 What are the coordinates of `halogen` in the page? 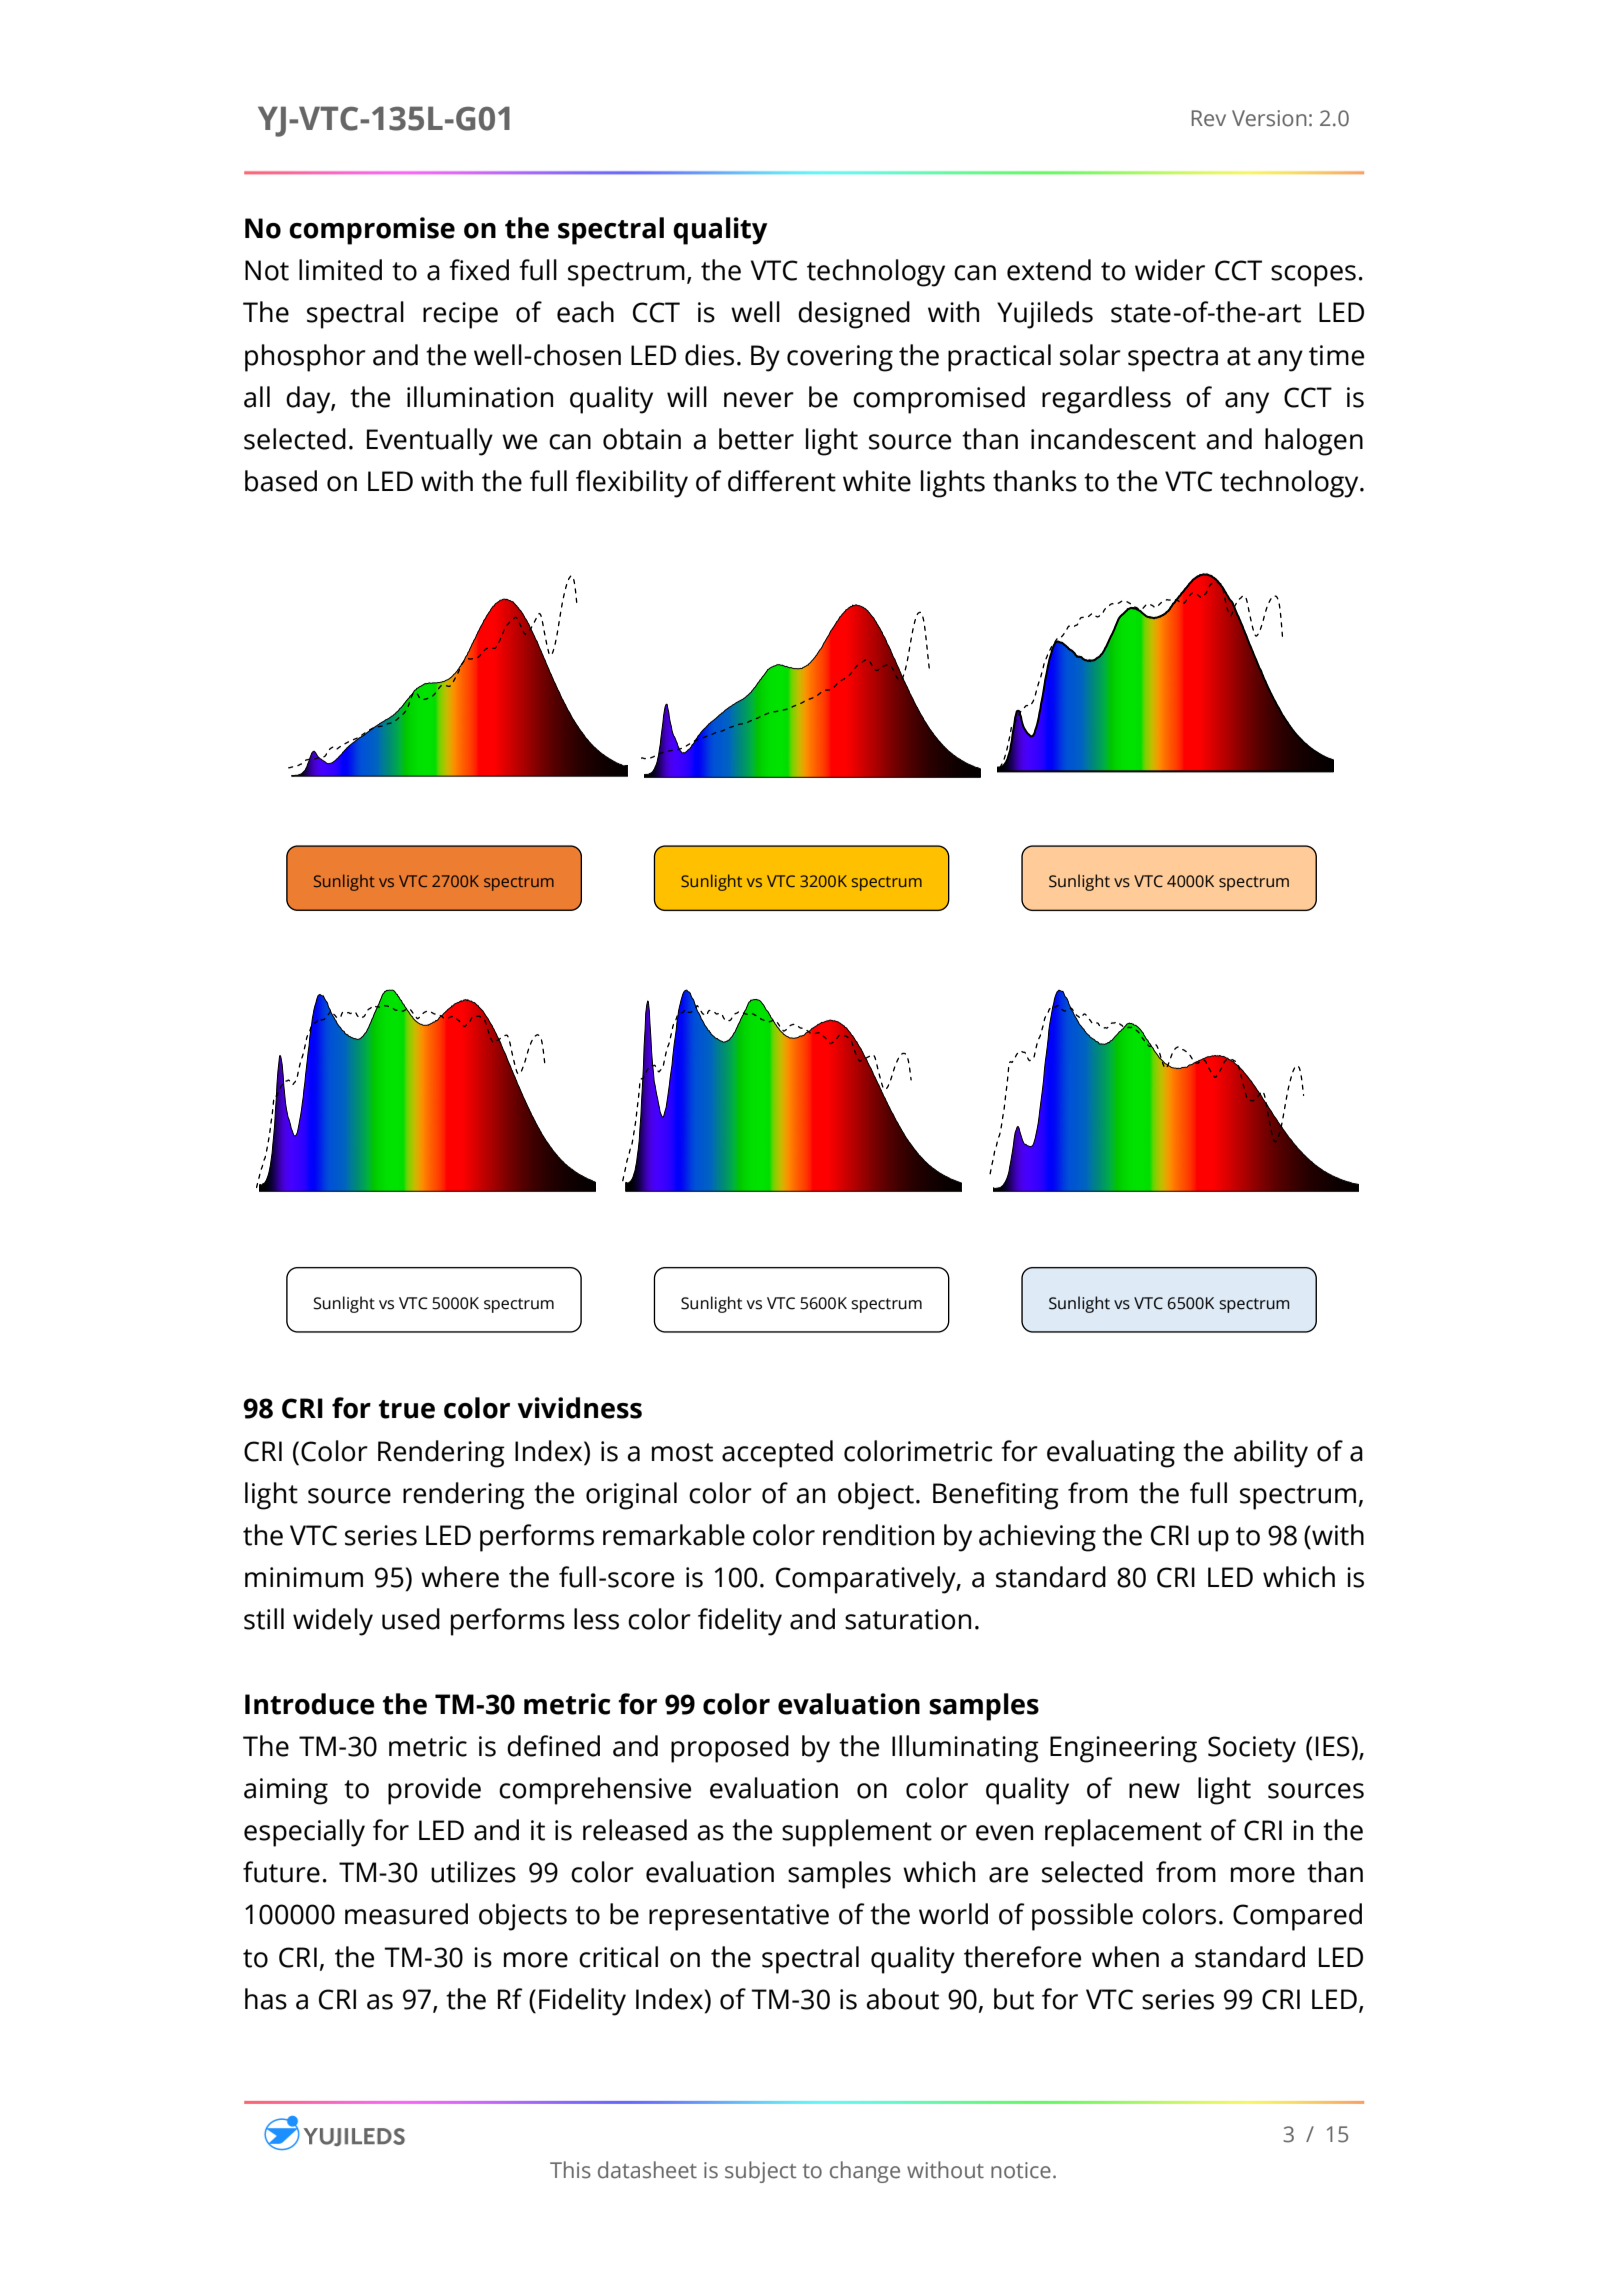 It's located at (1314, 442).
